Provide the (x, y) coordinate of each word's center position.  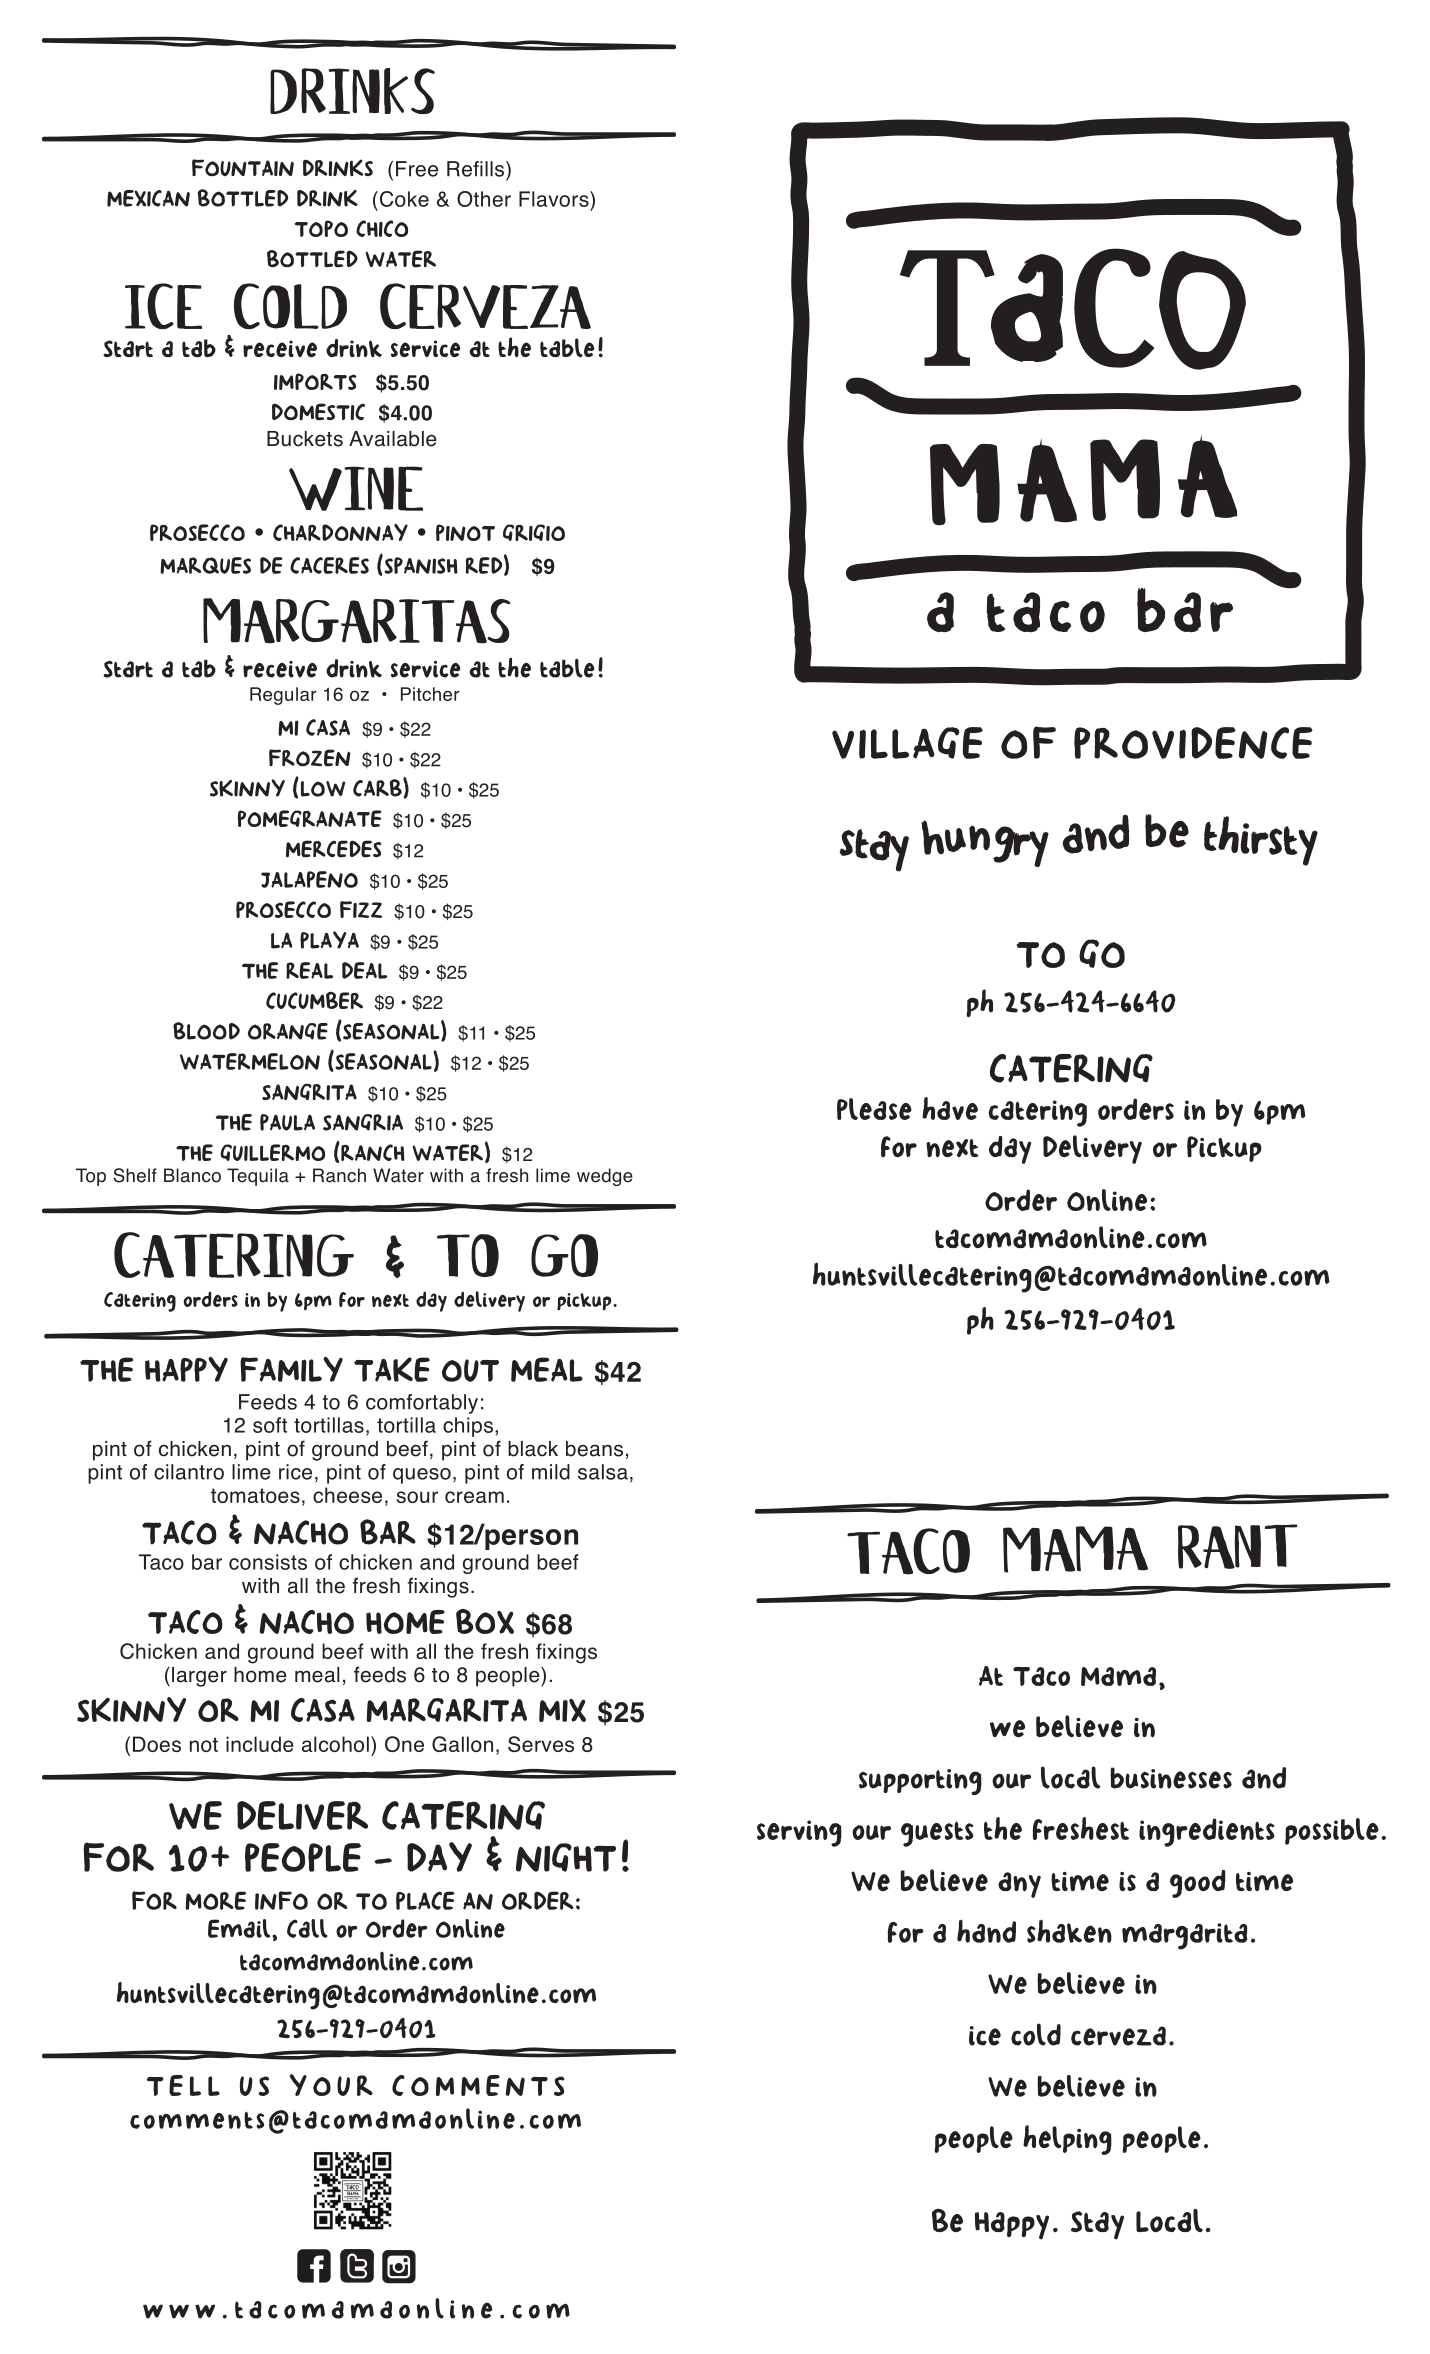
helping (1067, 2140)
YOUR (331, 2085)
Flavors (555, 199)
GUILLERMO (272, 1152)
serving (799, 1833)
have (950, 1108)
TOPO (321, 228)
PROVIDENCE (1193, 743)
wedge (605, 1177)
